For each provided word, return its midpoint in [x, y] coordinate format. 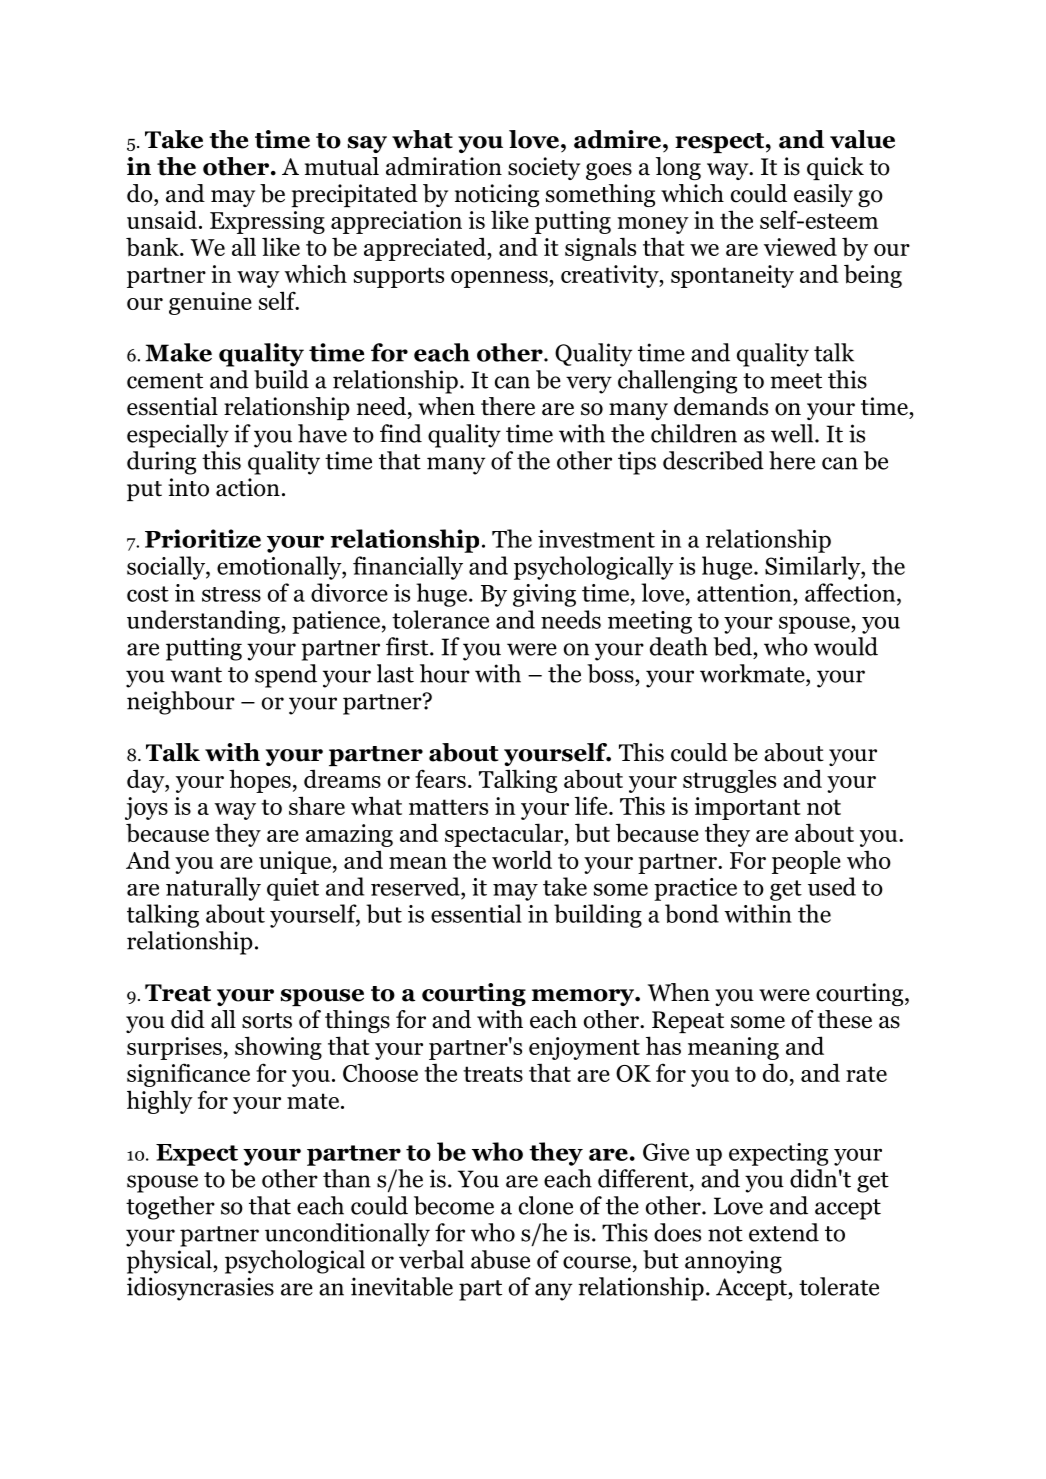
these [844, 1019]
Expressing [267, 222]
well [793, 433]
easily [823, 195]
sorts [267, 1021]
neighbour [181, 703]
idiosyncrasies [200, 1289]
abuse [500, 1259]
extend [784, 1232]
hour [445, 673]
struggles [729, 781]
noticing [497, 195]
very [589, 385]
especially [178, 436]
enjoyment [584, 1048]
